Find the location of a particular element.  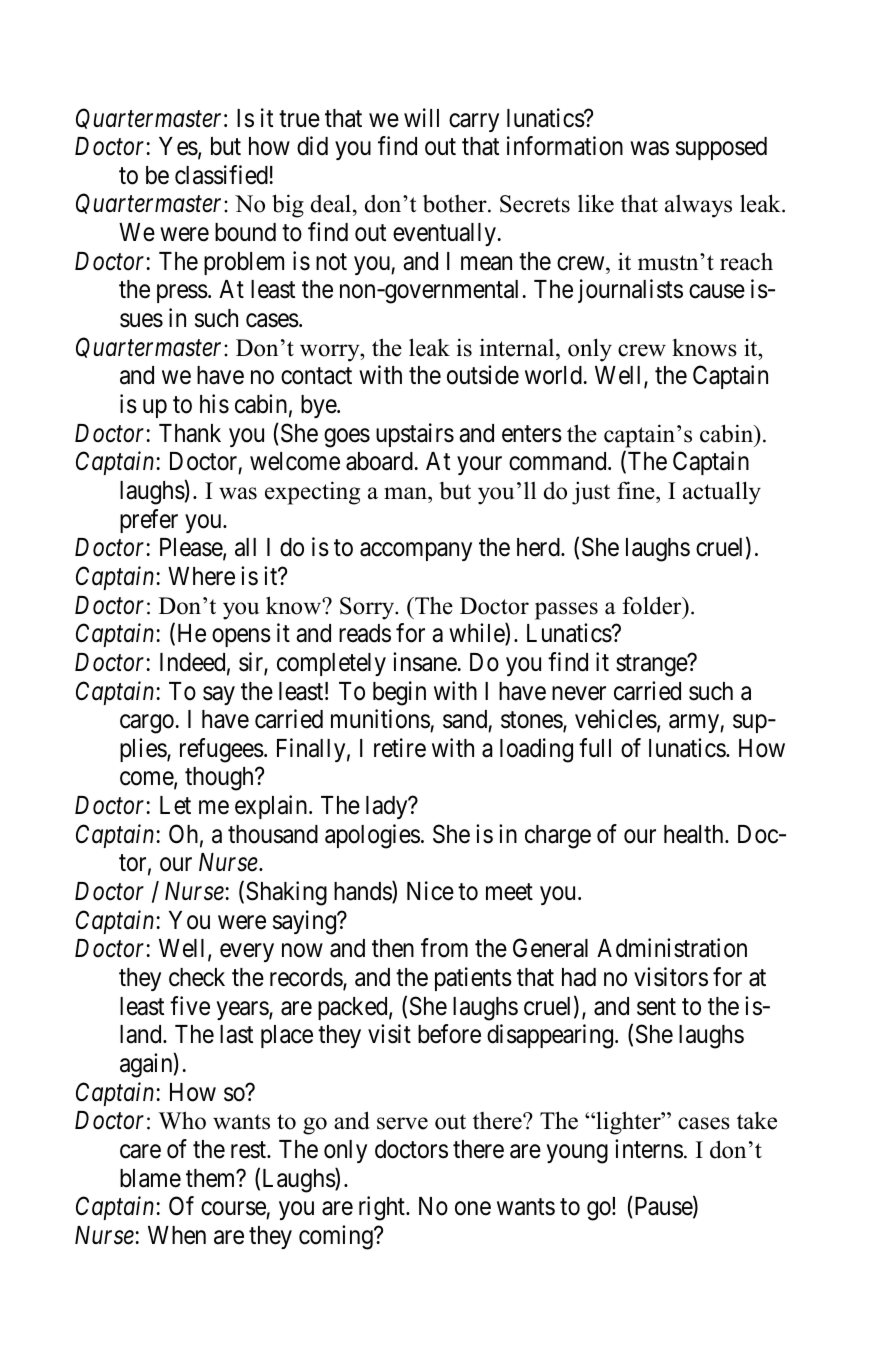

upstairs is located at coordinates (415, 435).
